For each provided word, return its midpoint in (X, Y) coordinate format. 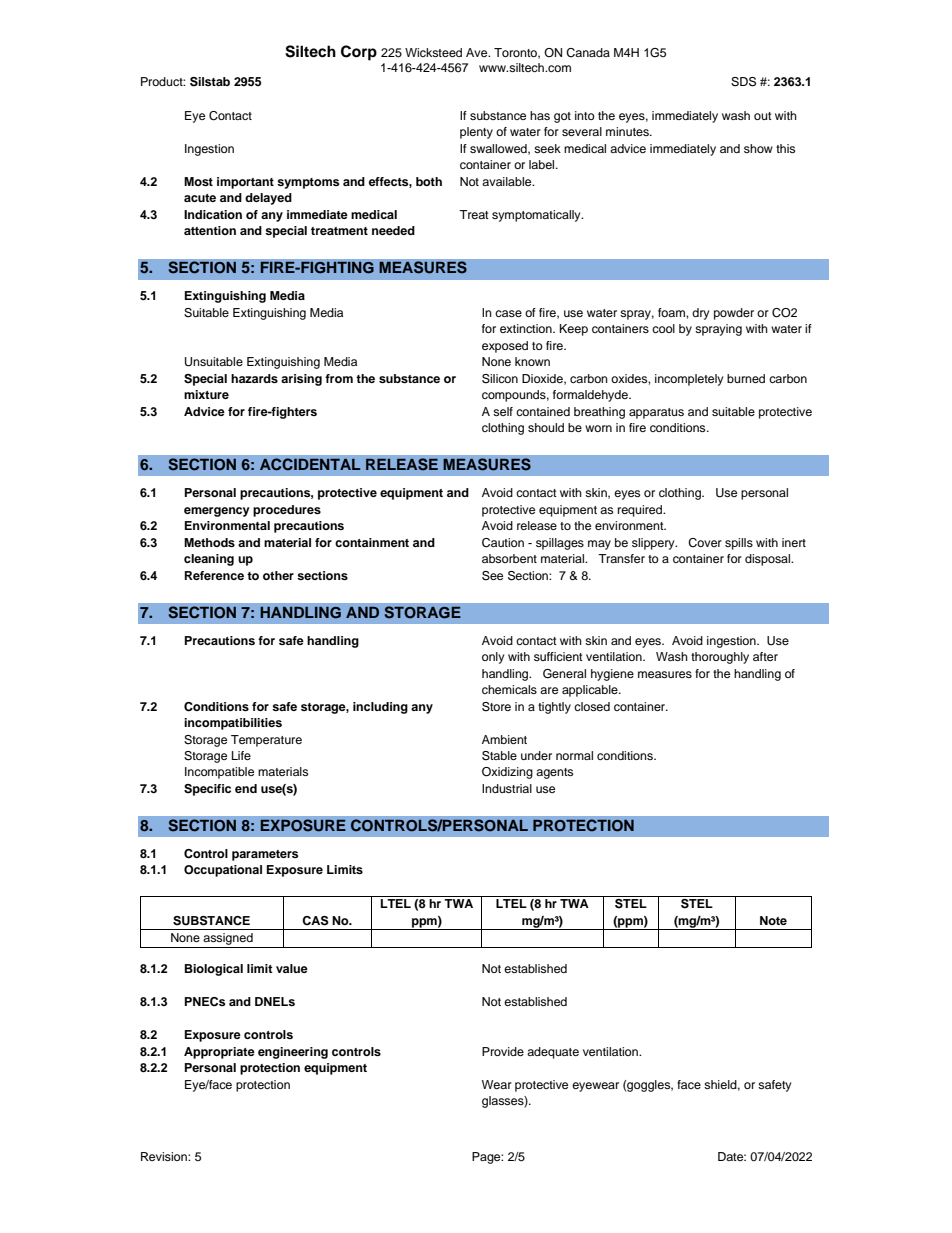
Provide (503, 1051)
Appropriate (219, 1053)
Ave (478, 52)
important (245, 183)
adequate (553, 1053)
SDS (743, 82)
